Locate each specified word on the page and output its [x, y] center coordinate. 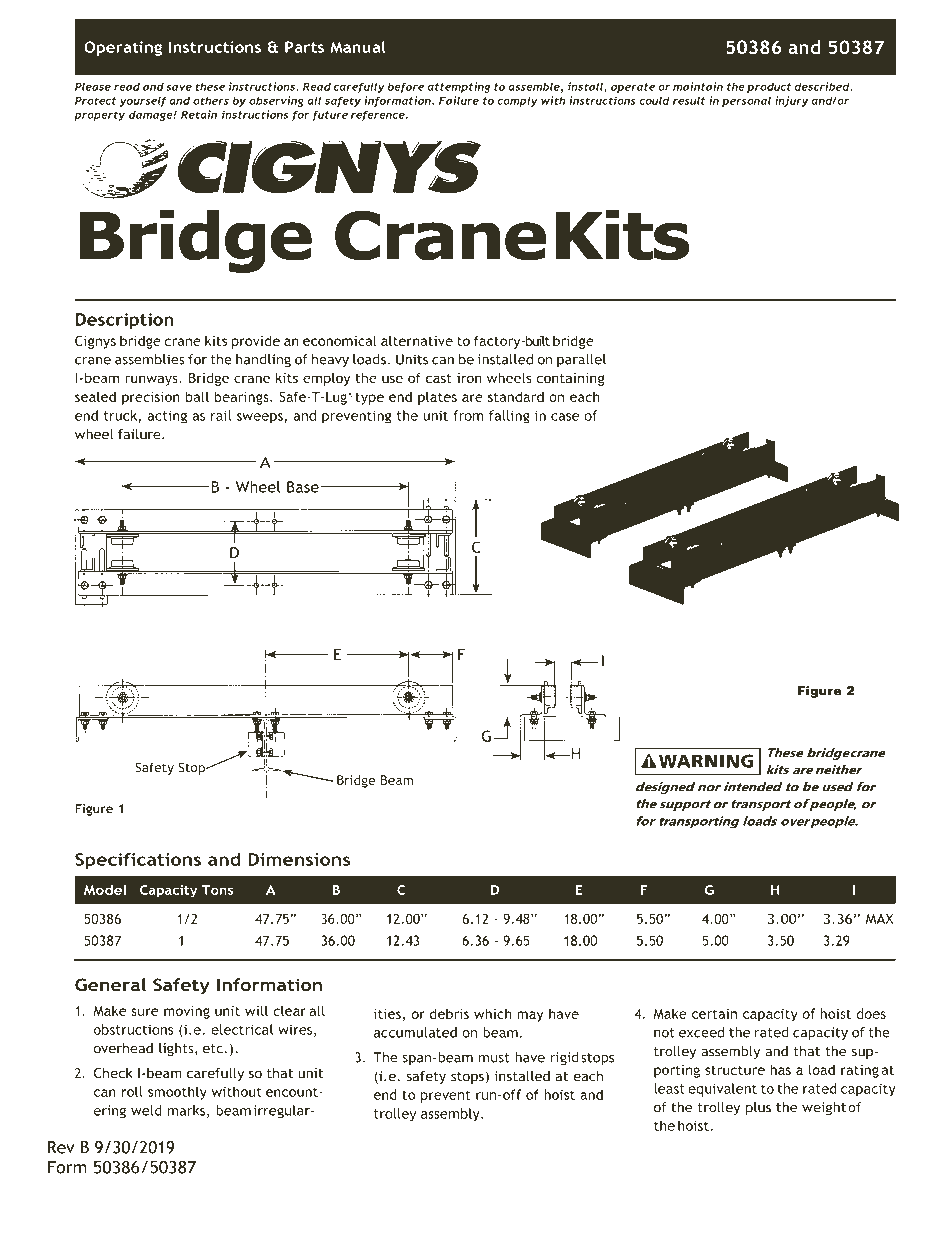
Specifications [138, 861]
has [780, 1069]
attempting [459, 87]
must [494, 1058]
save [179, 88]
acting [167, 417]
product [769, 87]
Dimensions [299, 859]
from [468, 415]
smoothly [177, 1093]
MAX [879, 919]
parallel [581, 360]
